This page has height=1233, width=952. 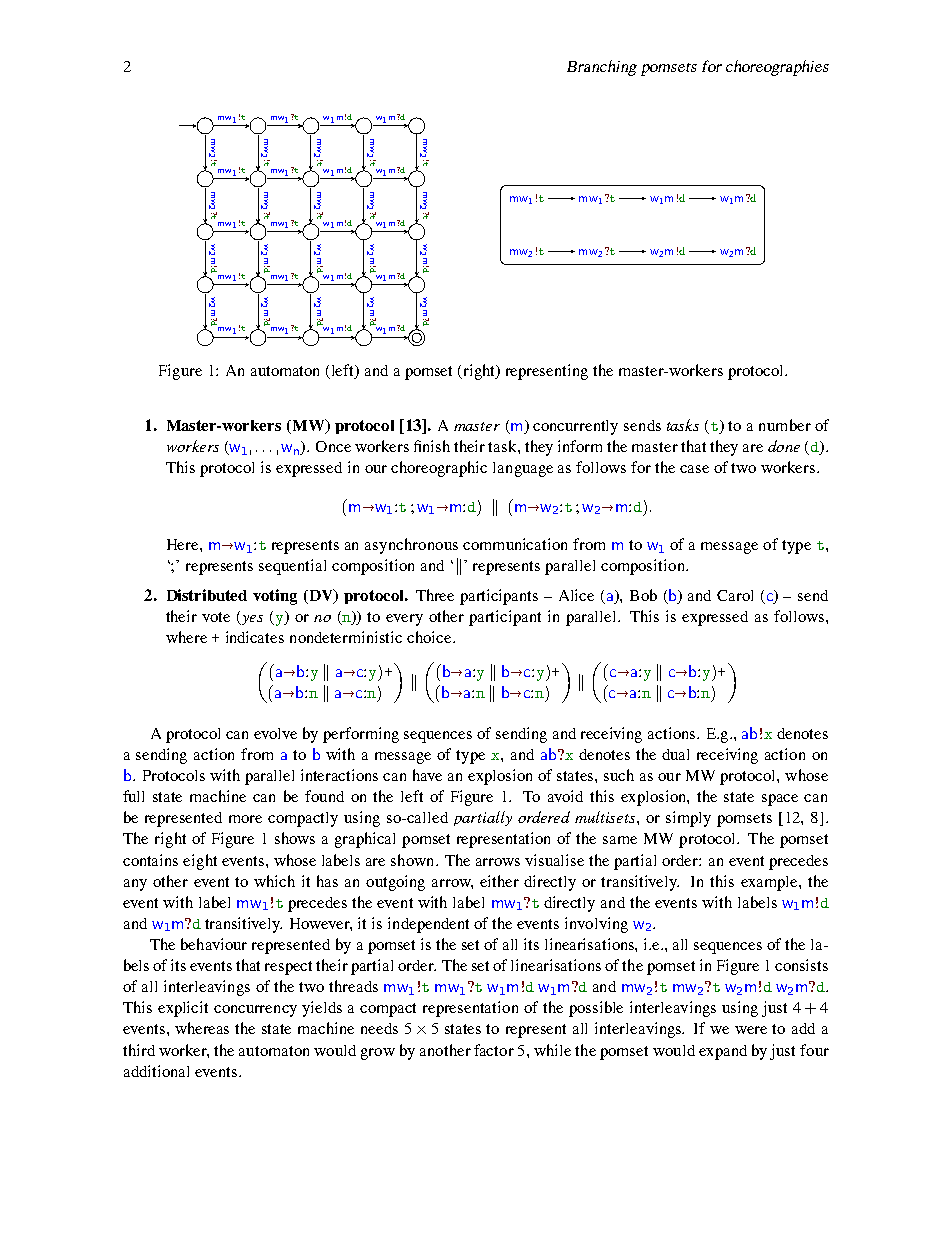 I want to click on Distributed, so click(x=207, y=595).
